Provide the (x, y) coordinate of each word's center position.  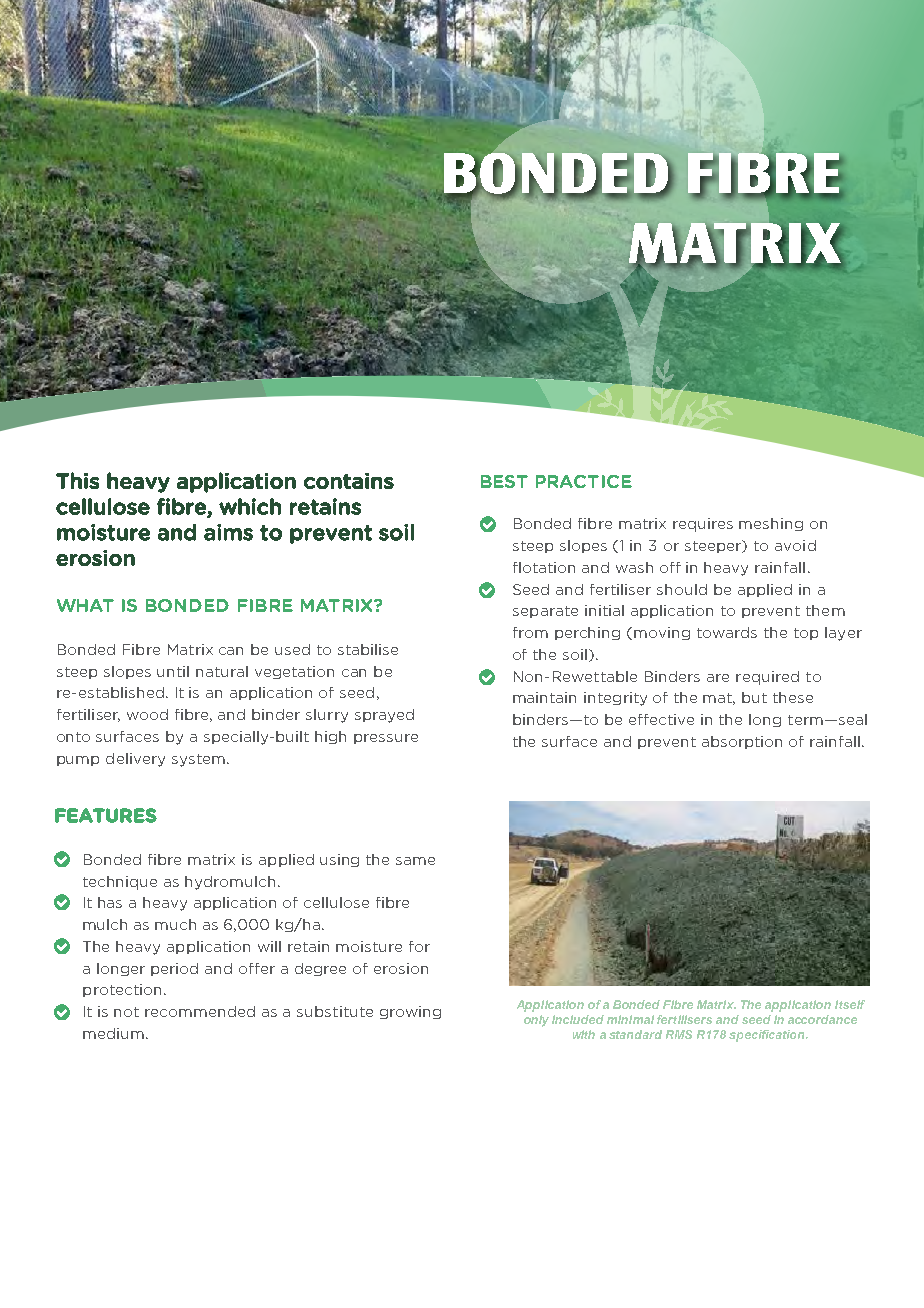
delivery (135, 760)
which (250, 506)
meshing (771, 524)
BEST (504, 481)
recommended (200, 1011)
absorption (742, 742)
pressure (386, 739)
